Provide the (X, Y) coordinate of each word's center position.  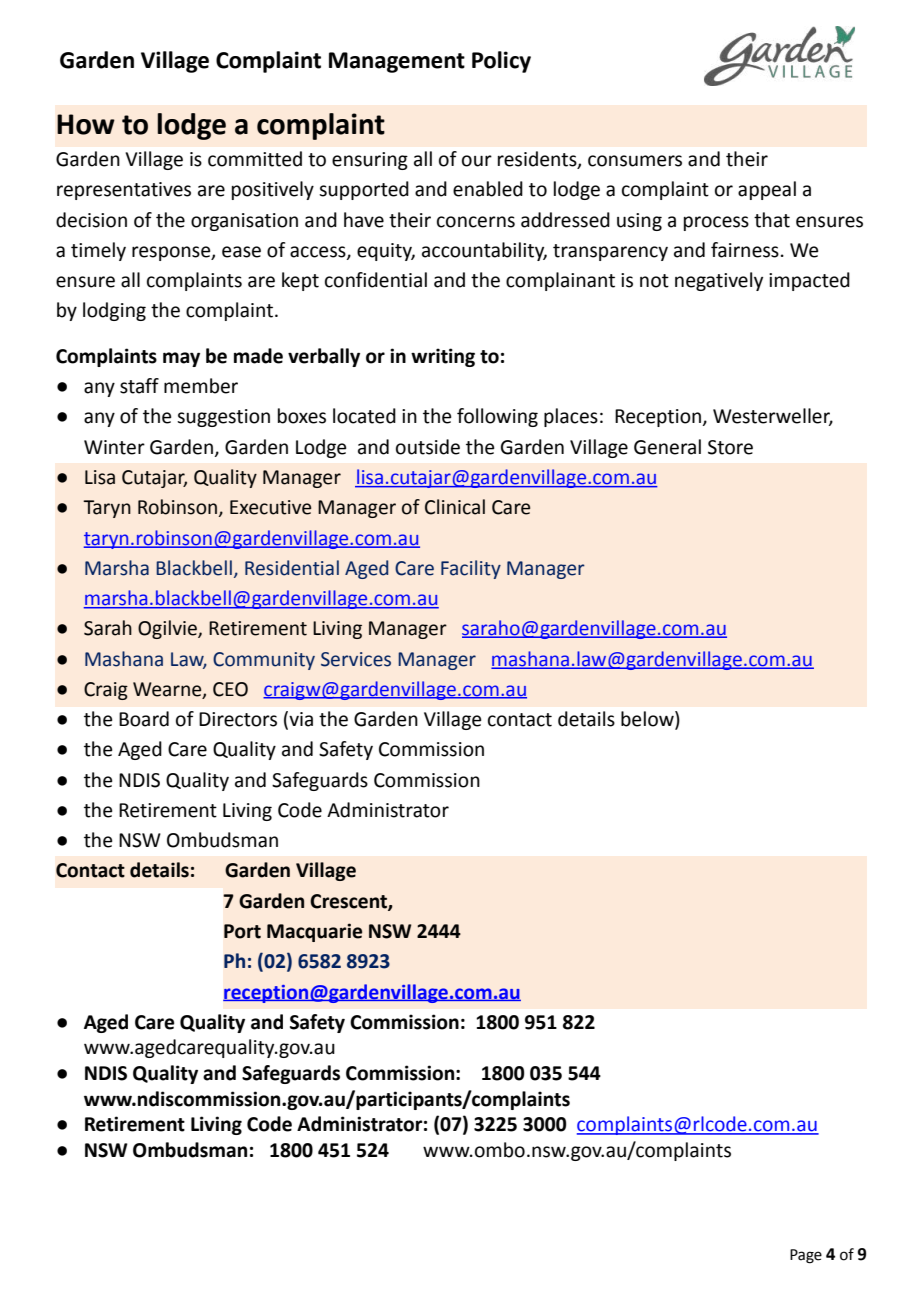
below (648, 720)
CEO (230, 689)
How (86, 124)
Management (397, 62)
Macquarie (314, 932)
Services (356, 659)
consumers (635, 161)
